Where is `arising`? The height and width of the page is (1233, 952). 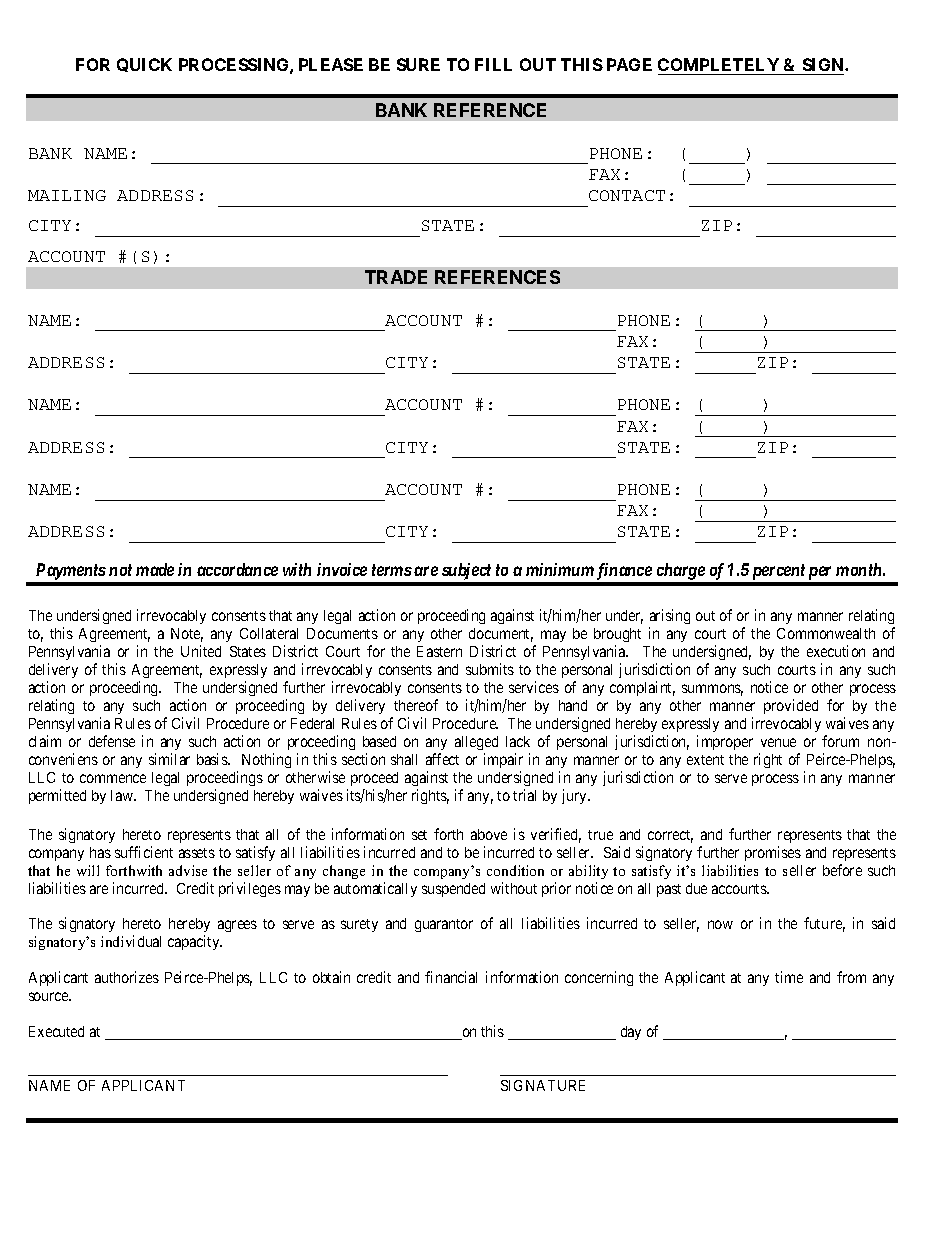 arising is located at coordinates (669, 618).
